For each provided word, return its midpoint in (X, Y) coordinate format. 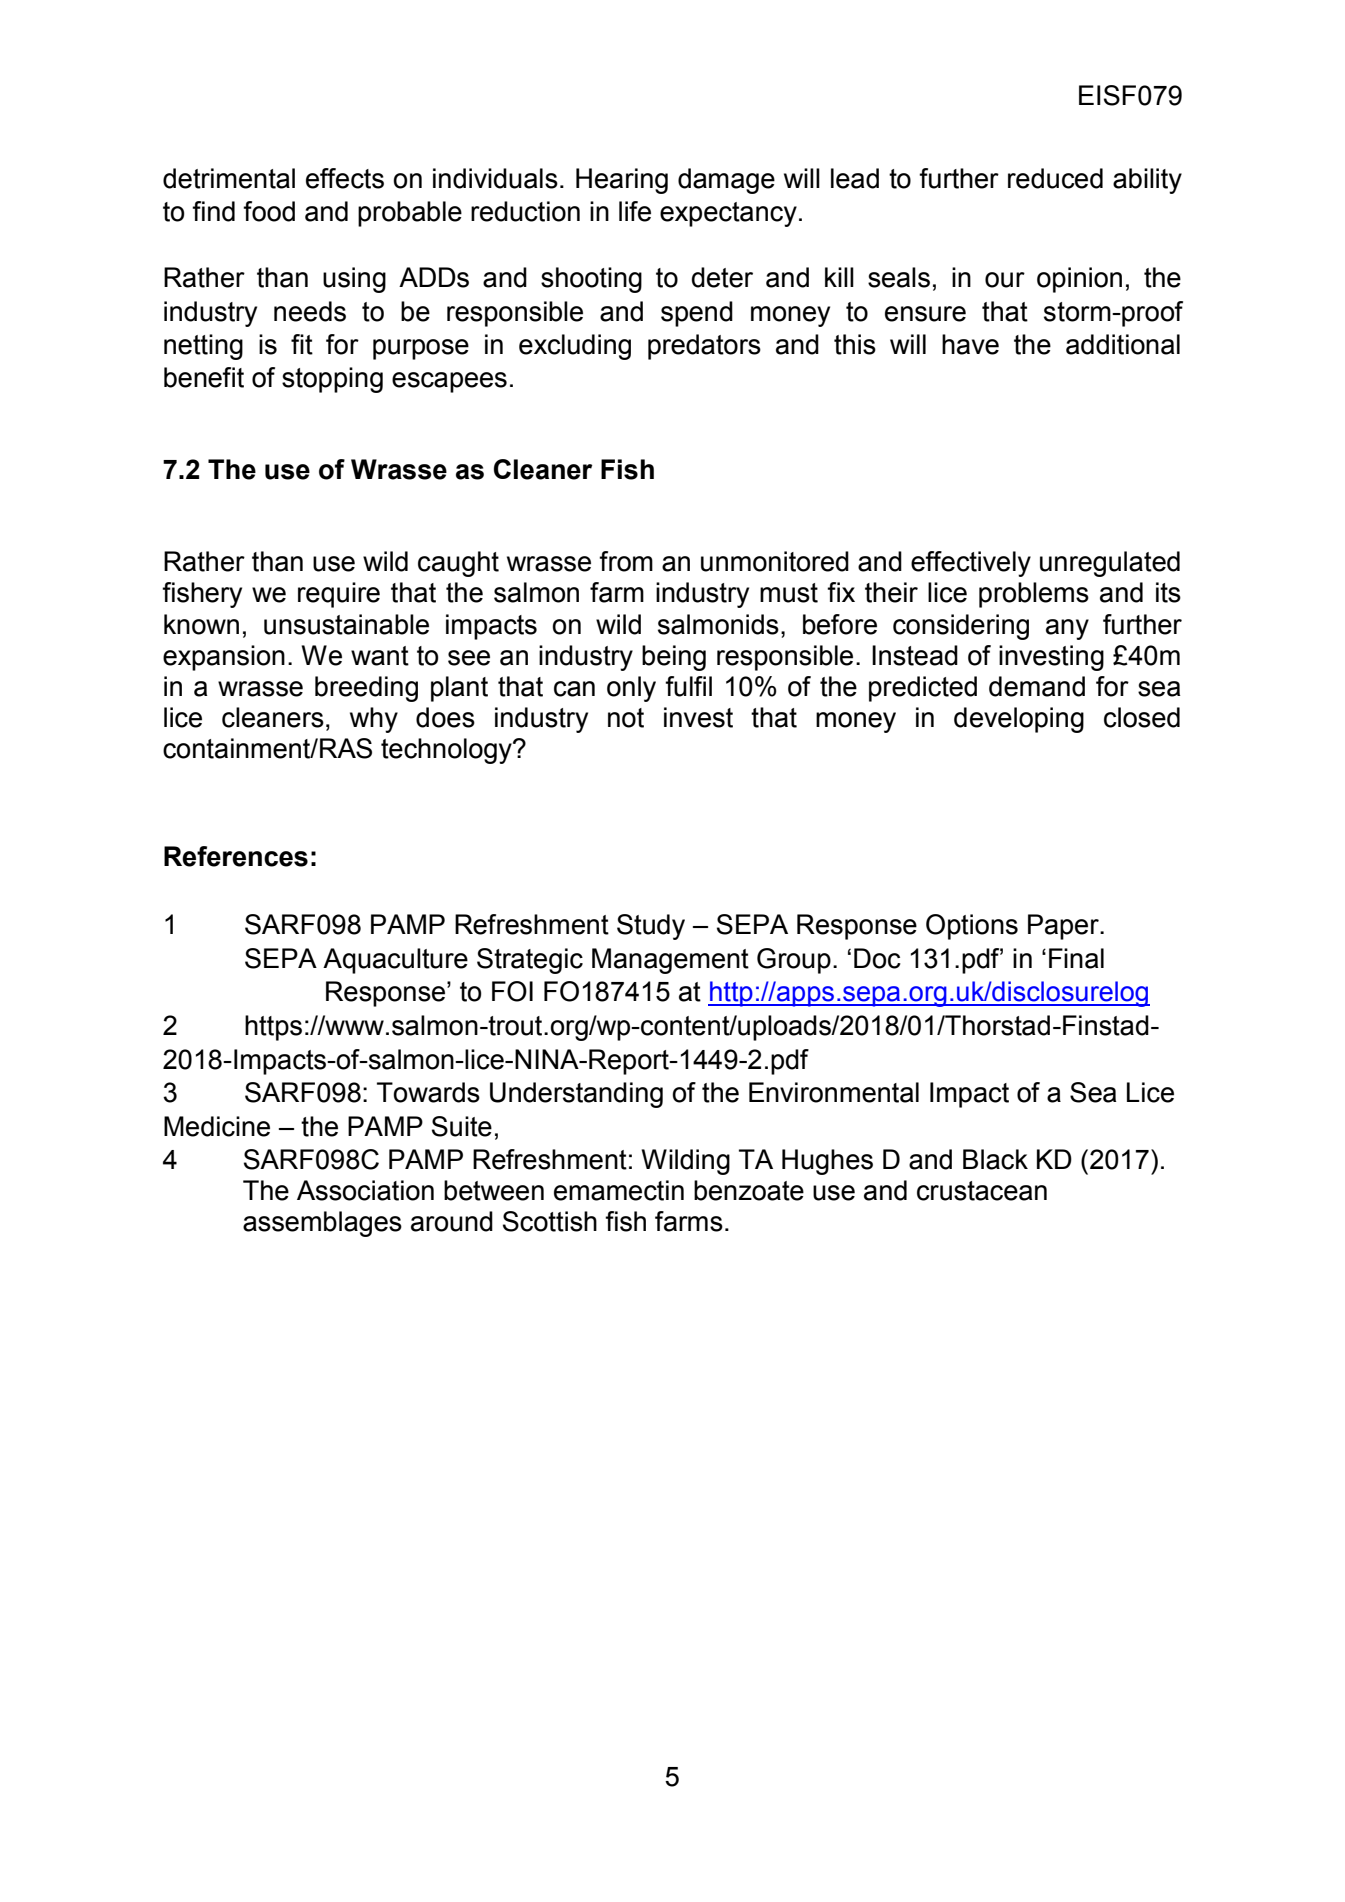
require (339, 595)
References (236, 856)
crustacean (982, 1191)
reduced (1055, 178)
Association (365, 1190)
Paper (1064, 927)
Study (651, 927)
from (626, 561)
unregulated (1110, 564)
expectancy (728, 214)
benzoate (749, 1190)
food (269, 211)
